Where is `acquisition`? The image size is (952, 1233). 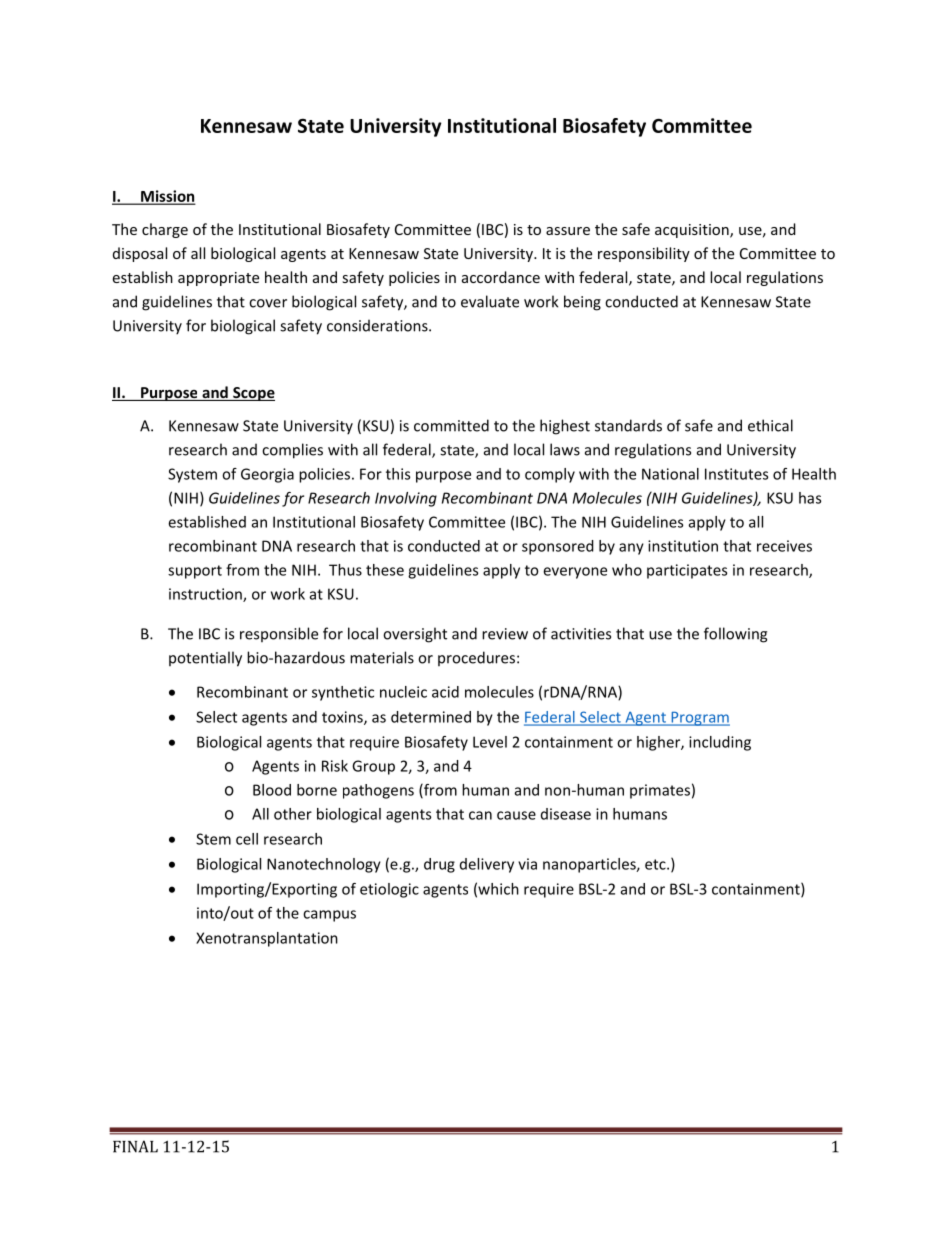 acquisition is located at coordinates (693, 231).
